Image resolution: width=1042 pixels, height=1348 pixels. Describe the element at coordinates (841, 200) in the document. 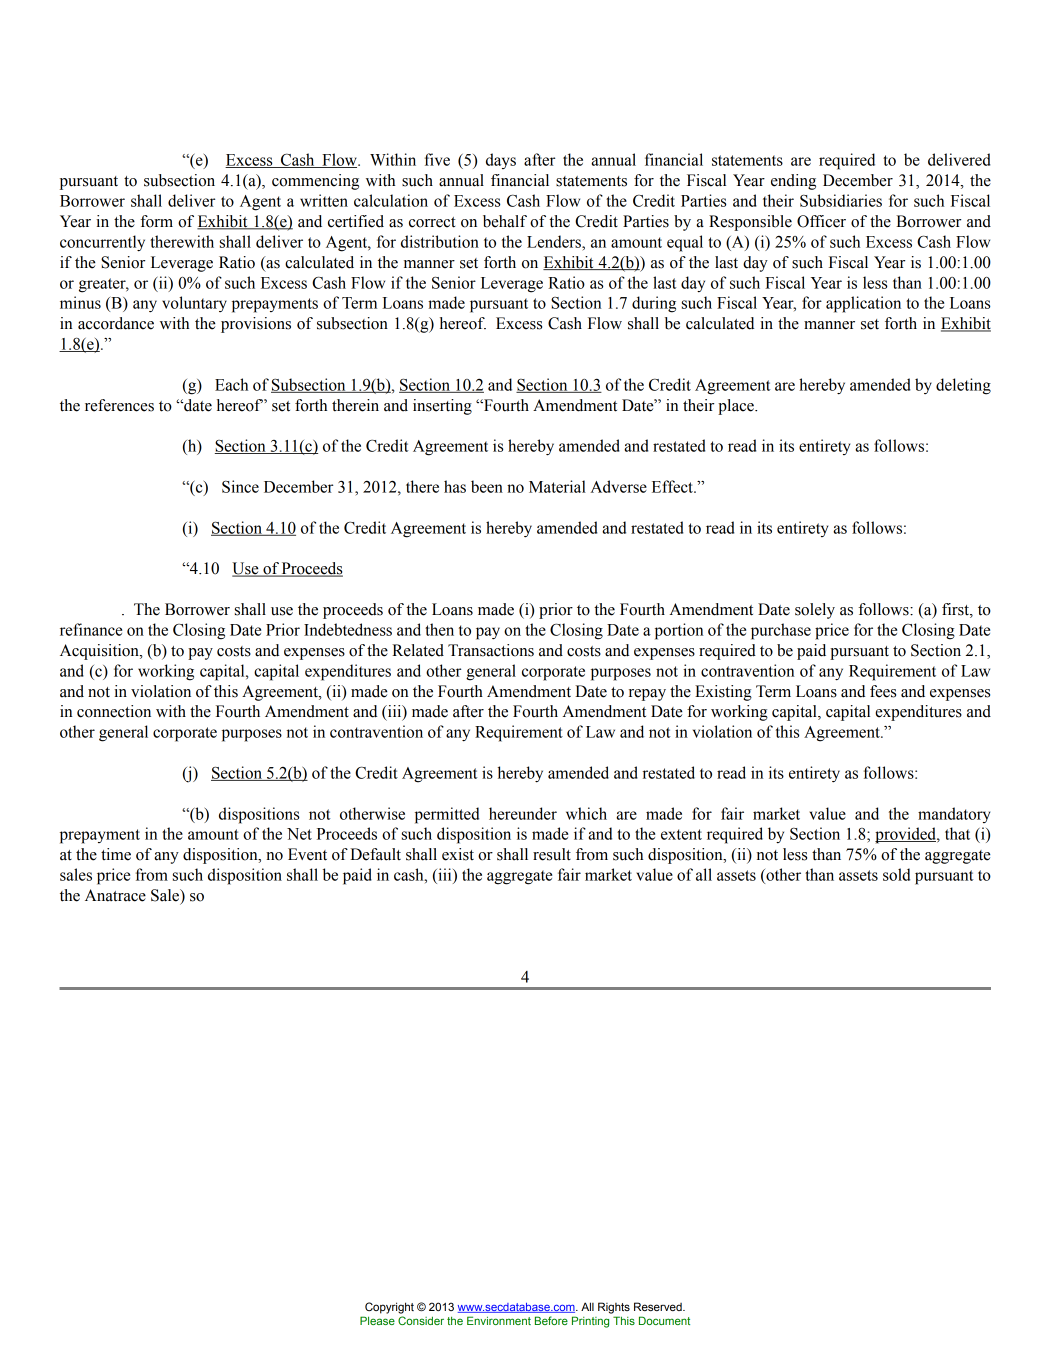

I see `Subsidiaries` at that location.
